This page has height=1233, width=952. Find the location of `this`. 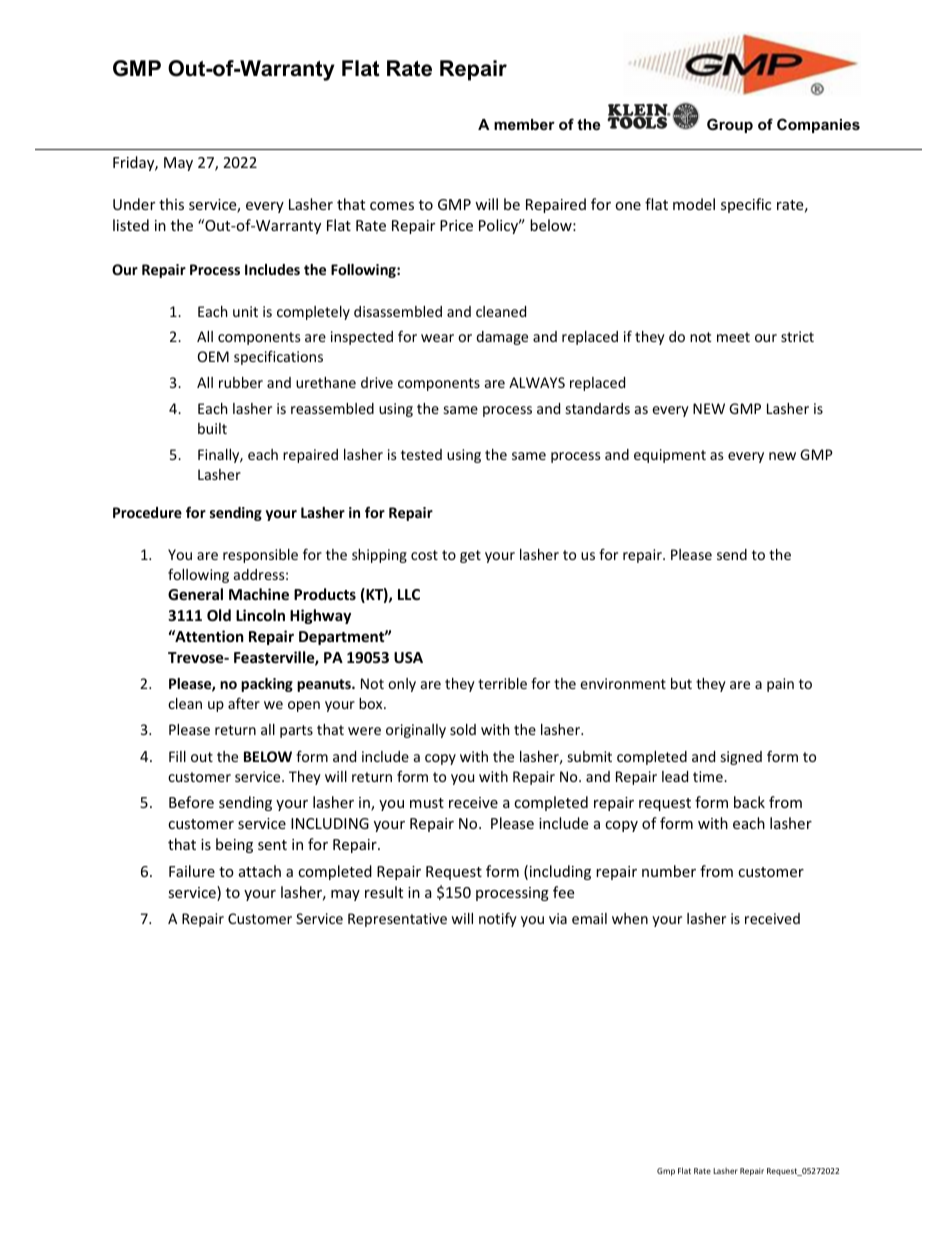

this is located at coordinates (171, 204).
